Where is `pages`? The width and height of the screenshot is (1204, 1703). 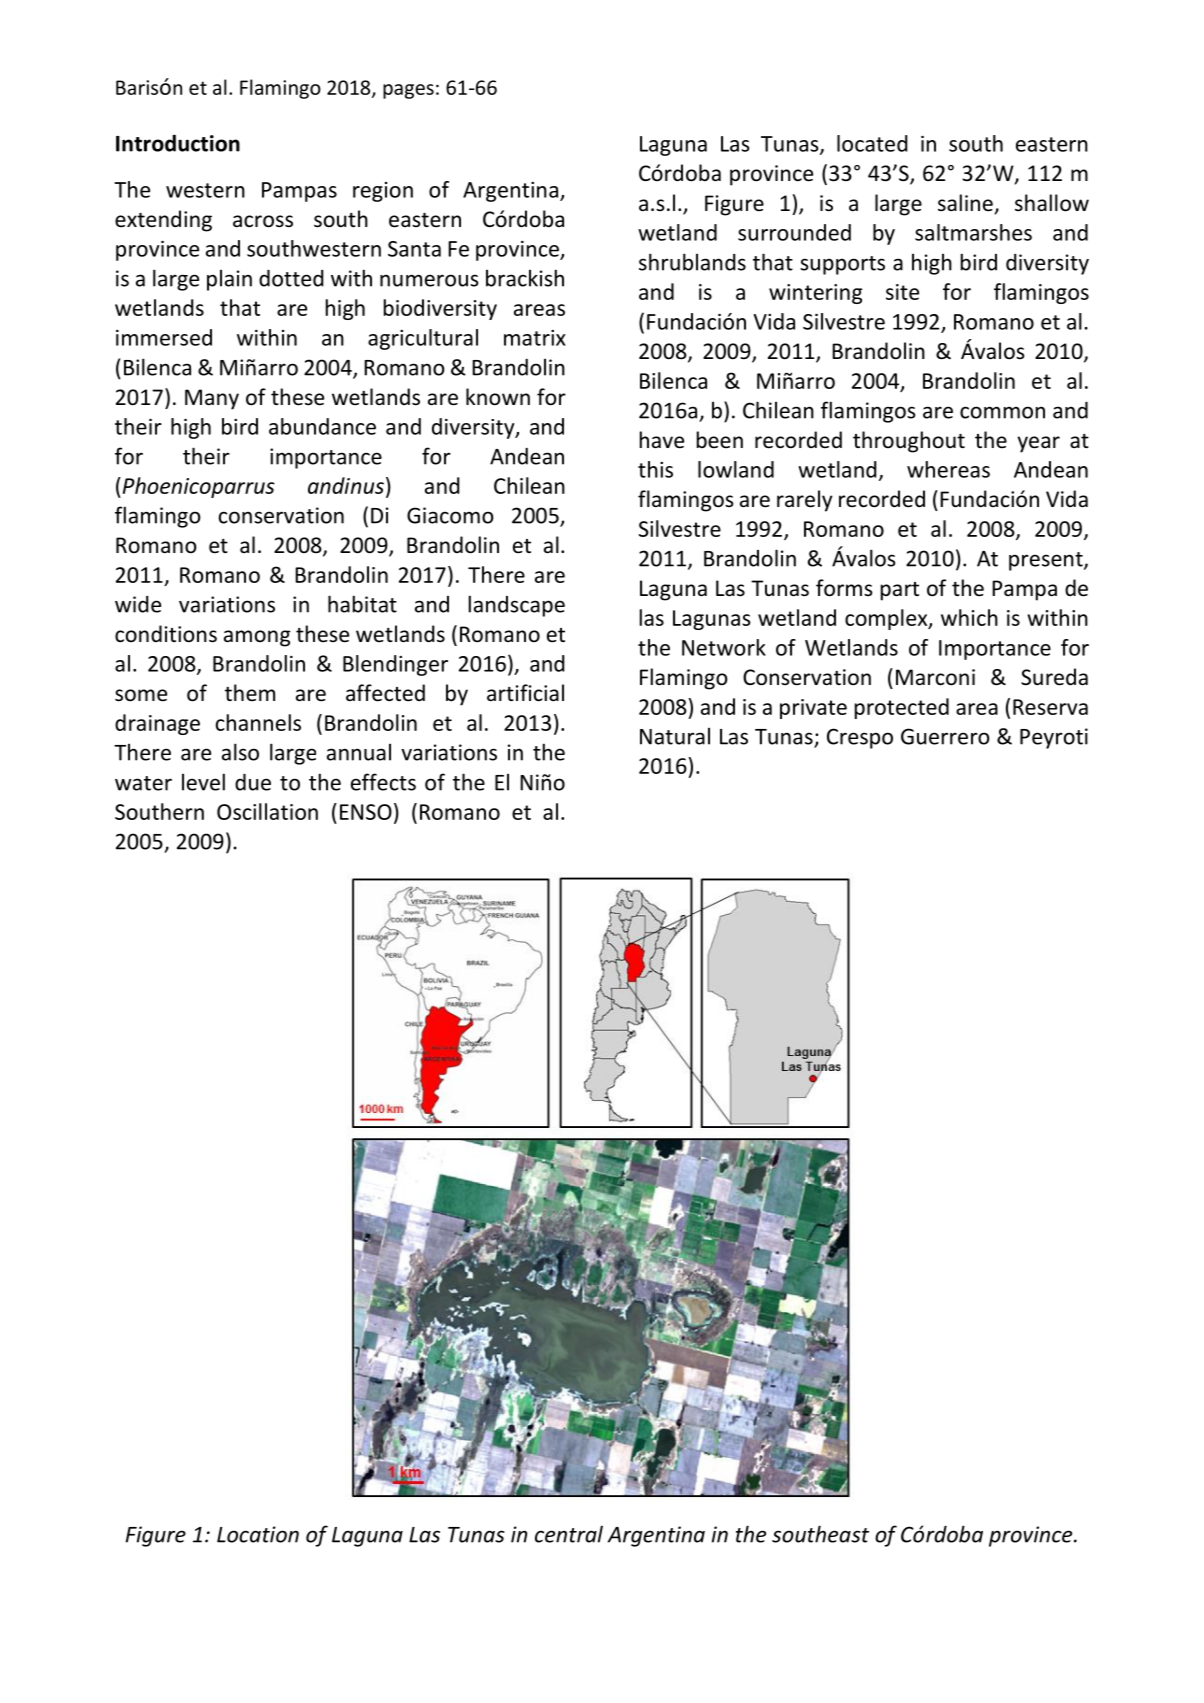
pages is located at coordinates (408, 91).
